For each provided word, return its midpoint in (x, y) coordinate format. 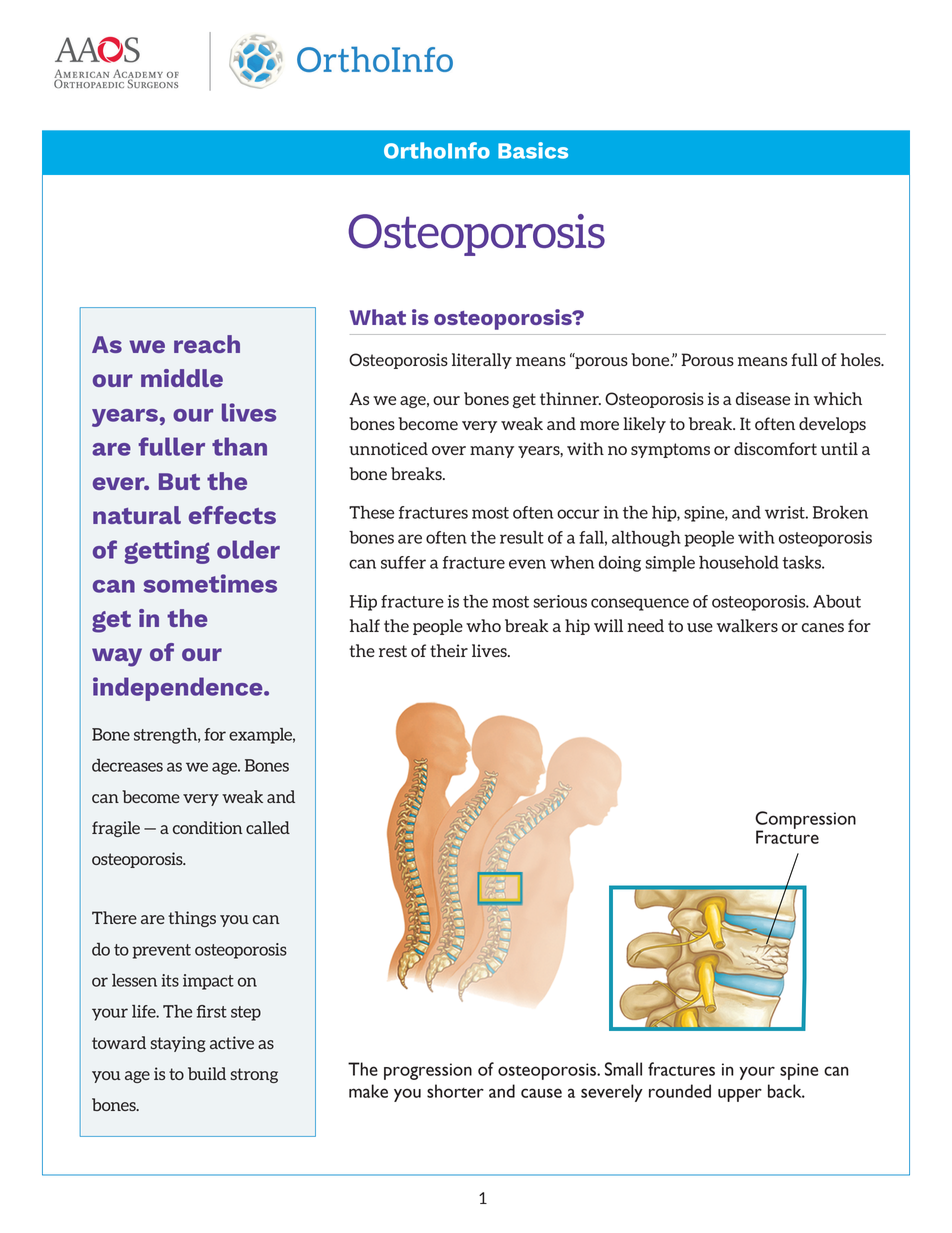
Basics (533, 150)
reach (207, 344)
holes (862, 359)
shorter (455, 1091)
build (207, 1073)
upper (740, 1095)
